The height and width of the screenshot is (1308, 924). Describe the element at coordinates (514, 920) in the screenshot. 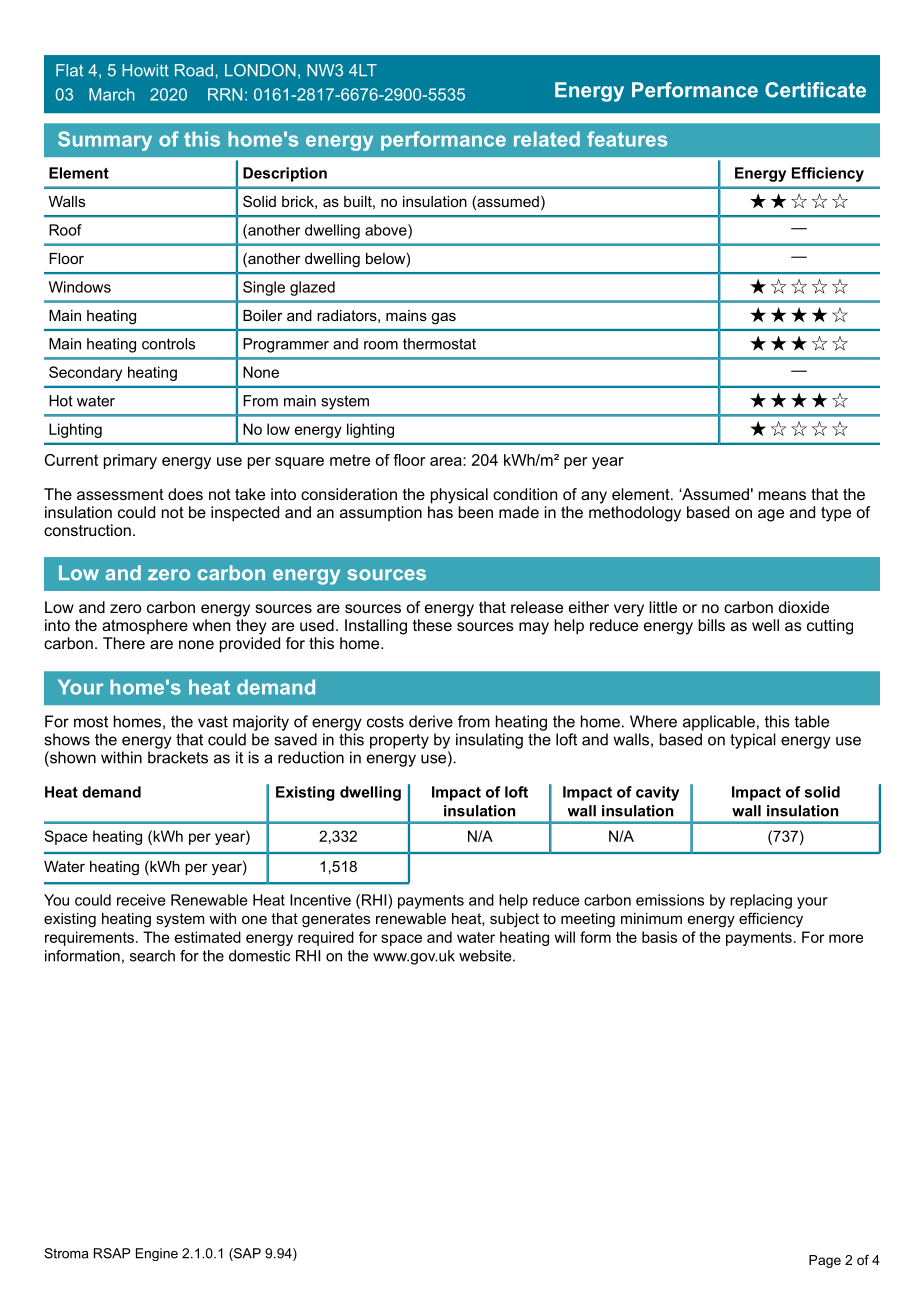

I see `subject` at that location.
